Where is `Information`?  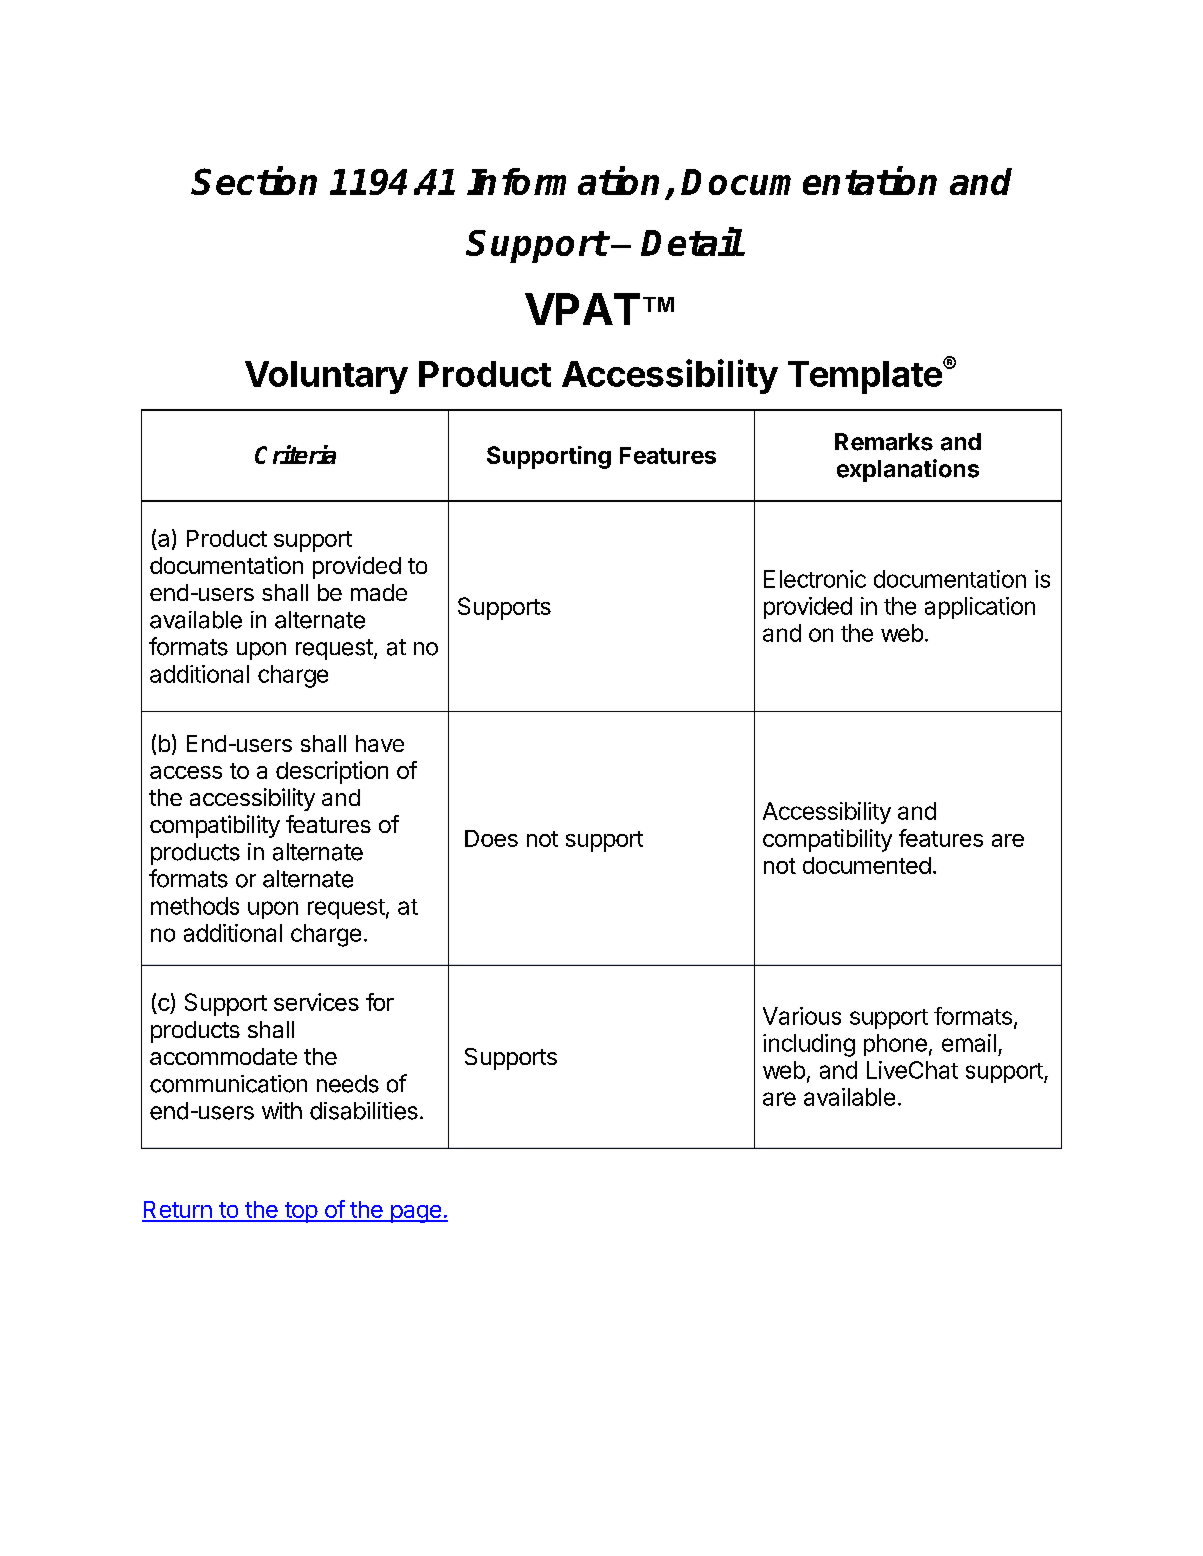
Information is located at coordinates (563, 181).
